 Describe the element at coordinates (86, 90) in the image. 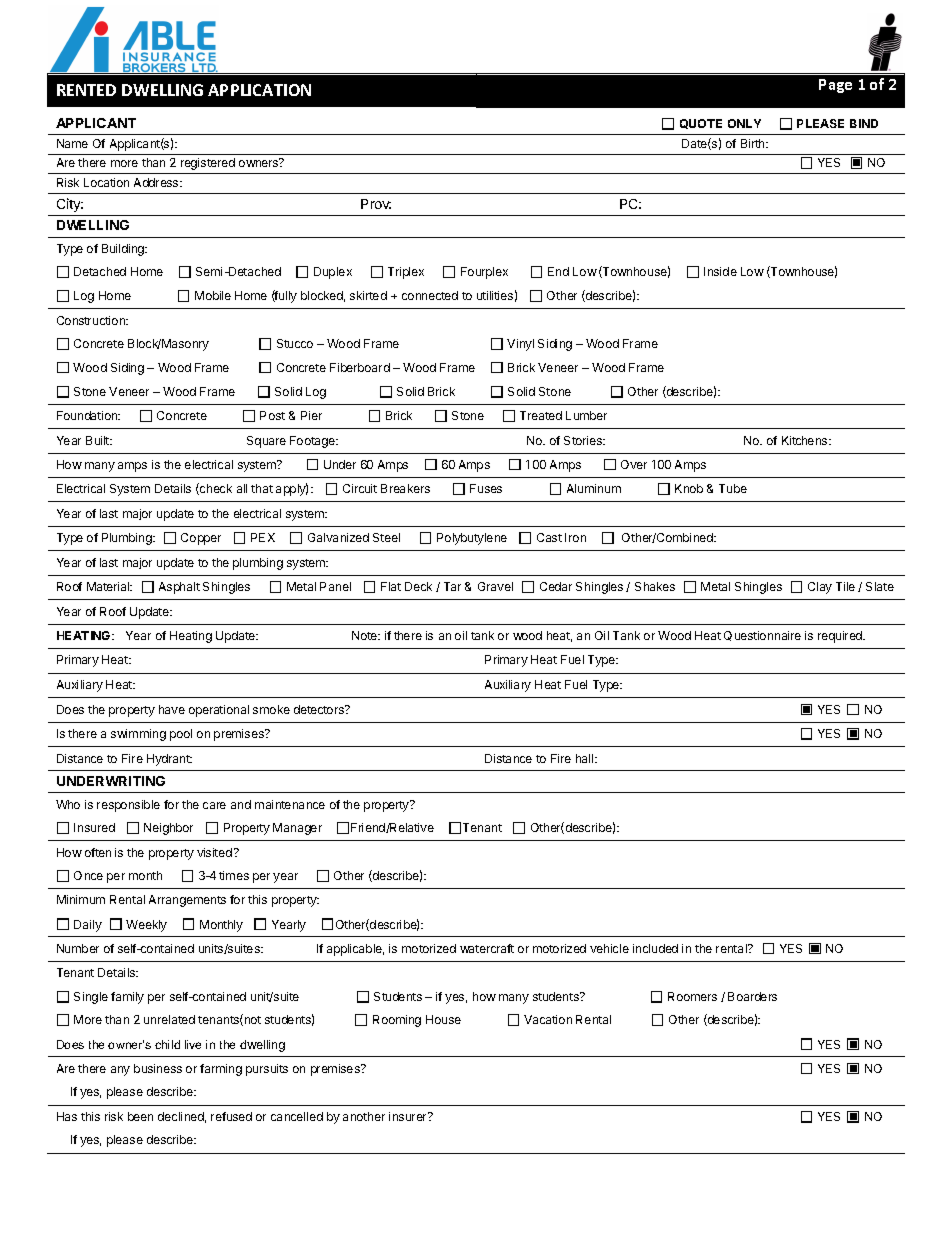

I see `RENTED` at that location.
